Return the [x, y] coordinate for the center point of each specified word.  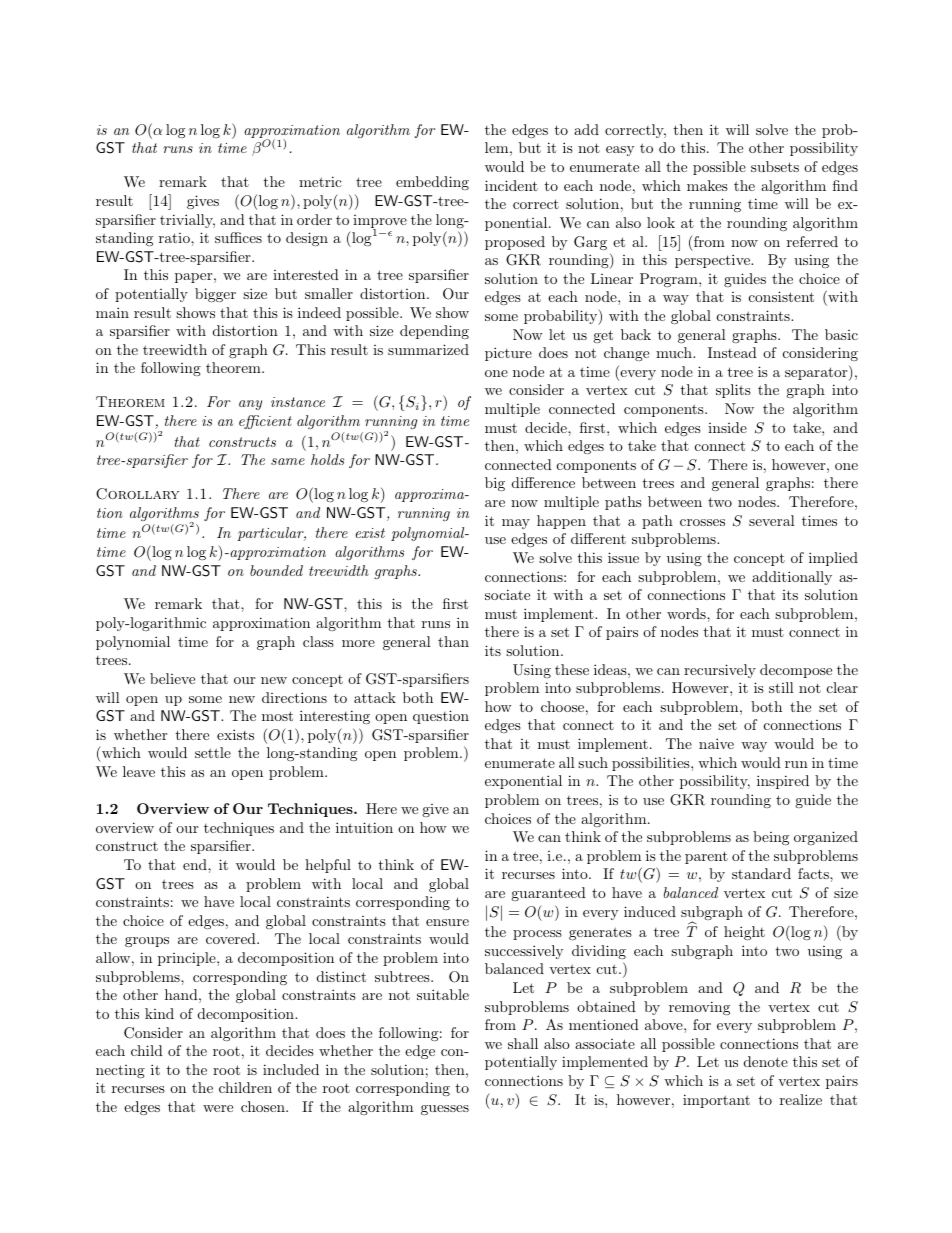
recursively [720, 671]
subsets [775, 166]
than [453, 641]
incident [511, 185]
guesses [445, 1110]
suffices [238, 237]
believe [172, 678]
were [218, 1108]
